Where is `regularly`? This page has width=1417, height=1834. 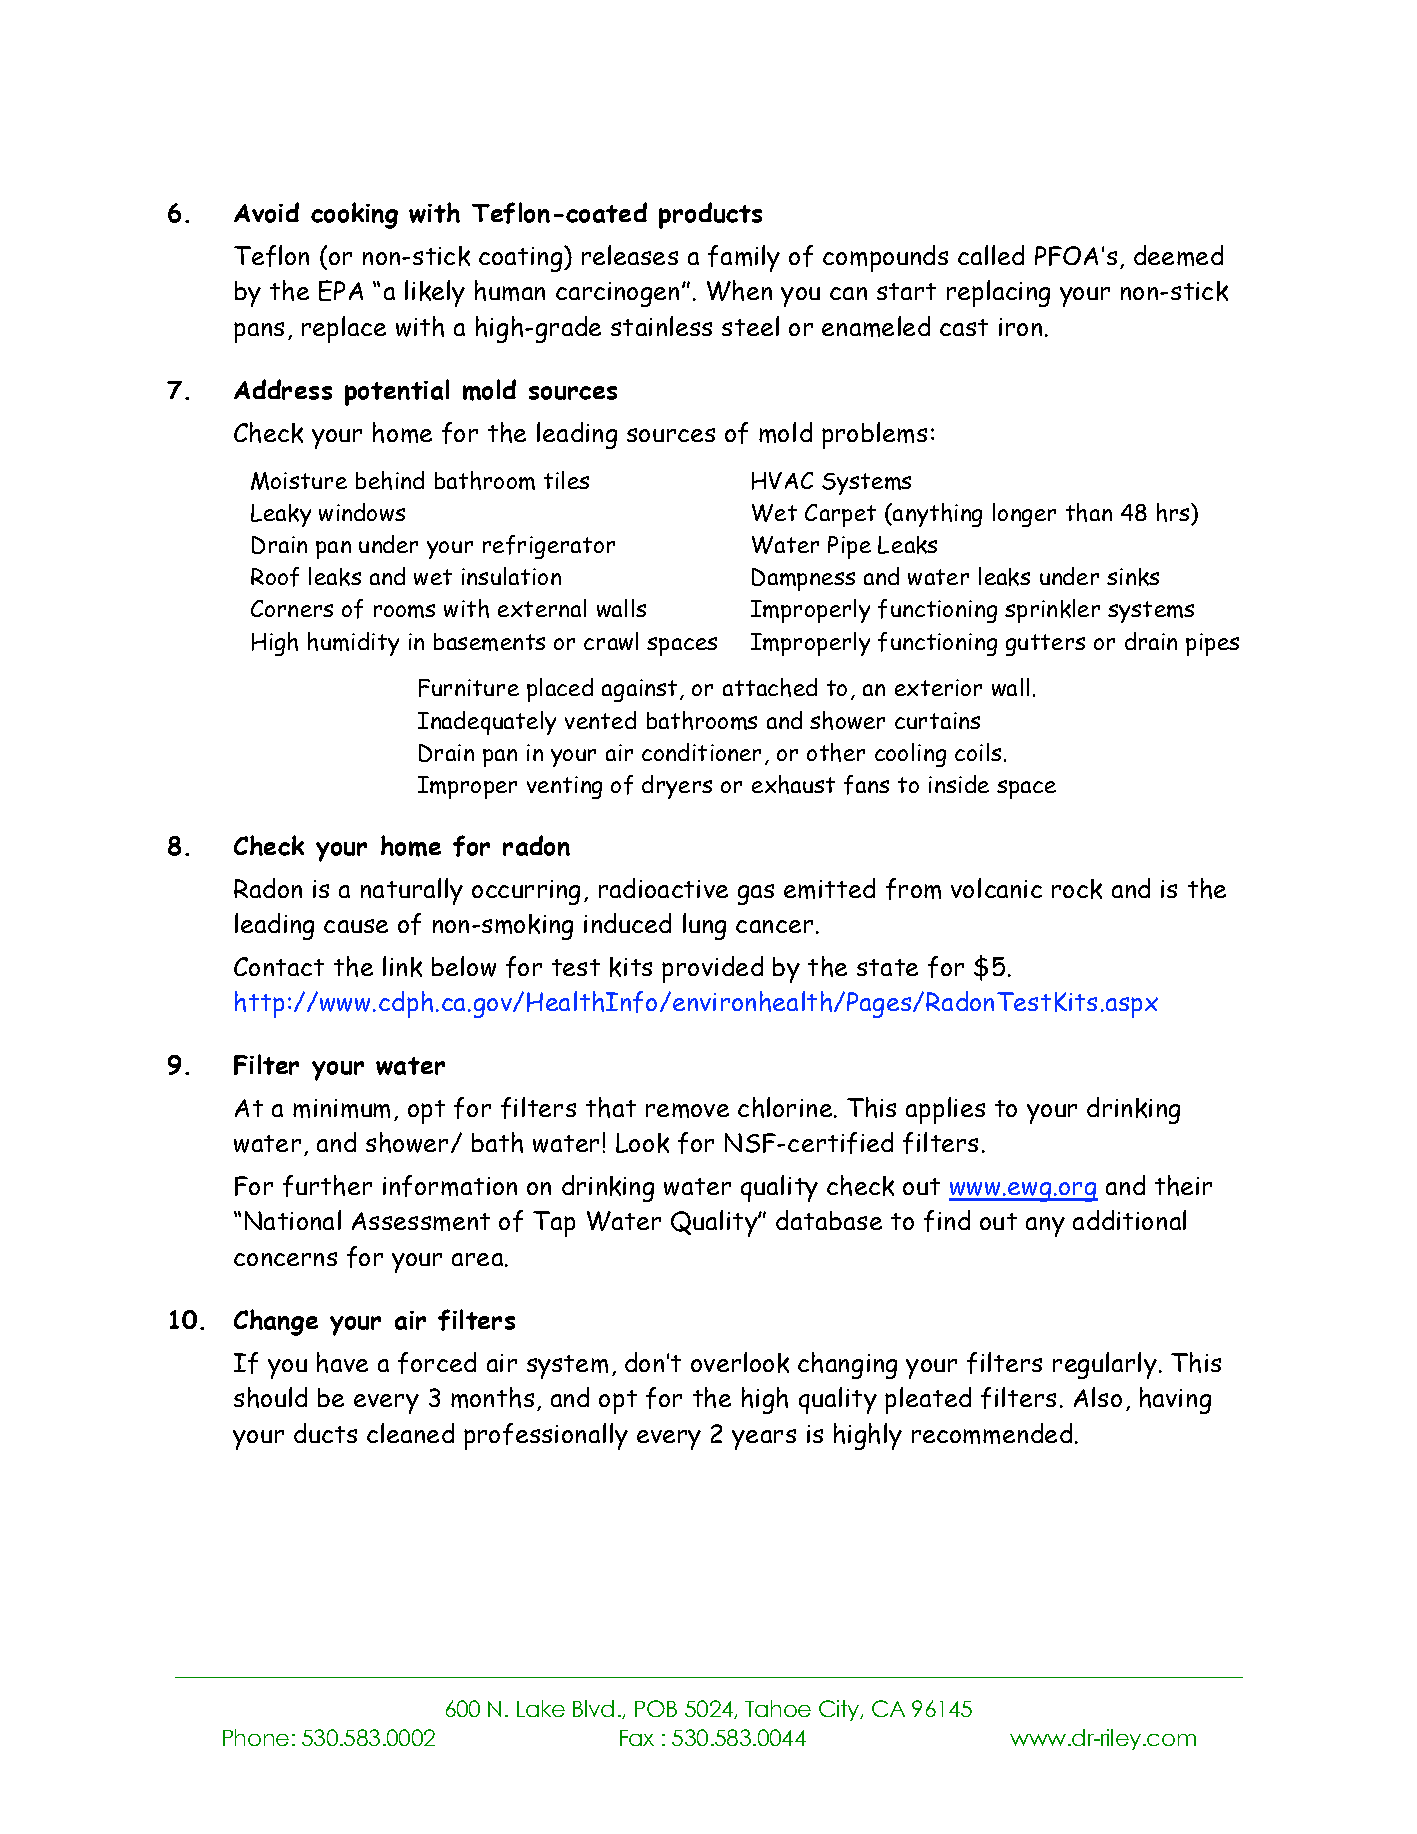
regularly is located at coordinates (1105, 1365).
